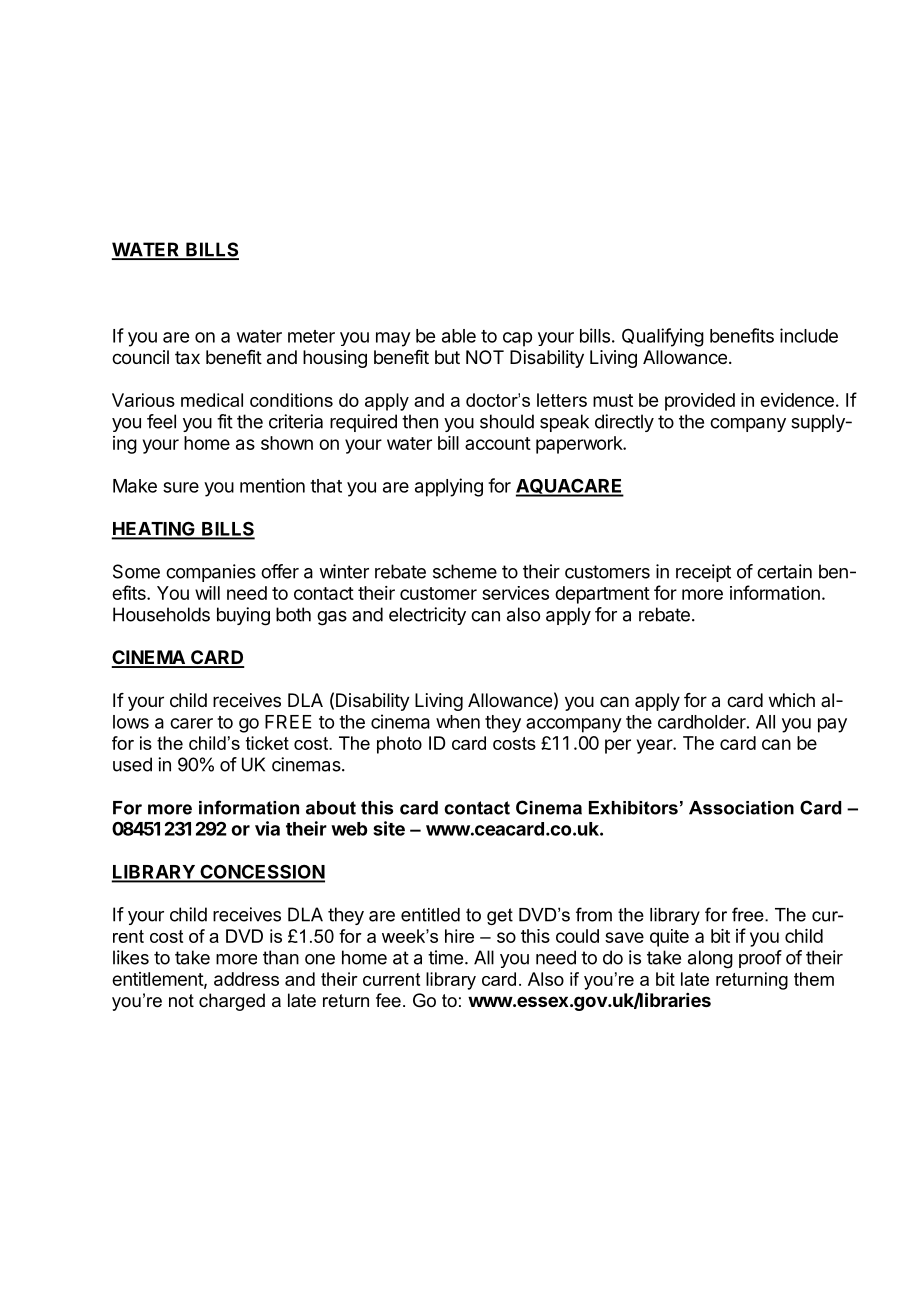 Image resolution: width=924 pixels, height=1308 pixels. I want to click on time, so click(445, 957).
